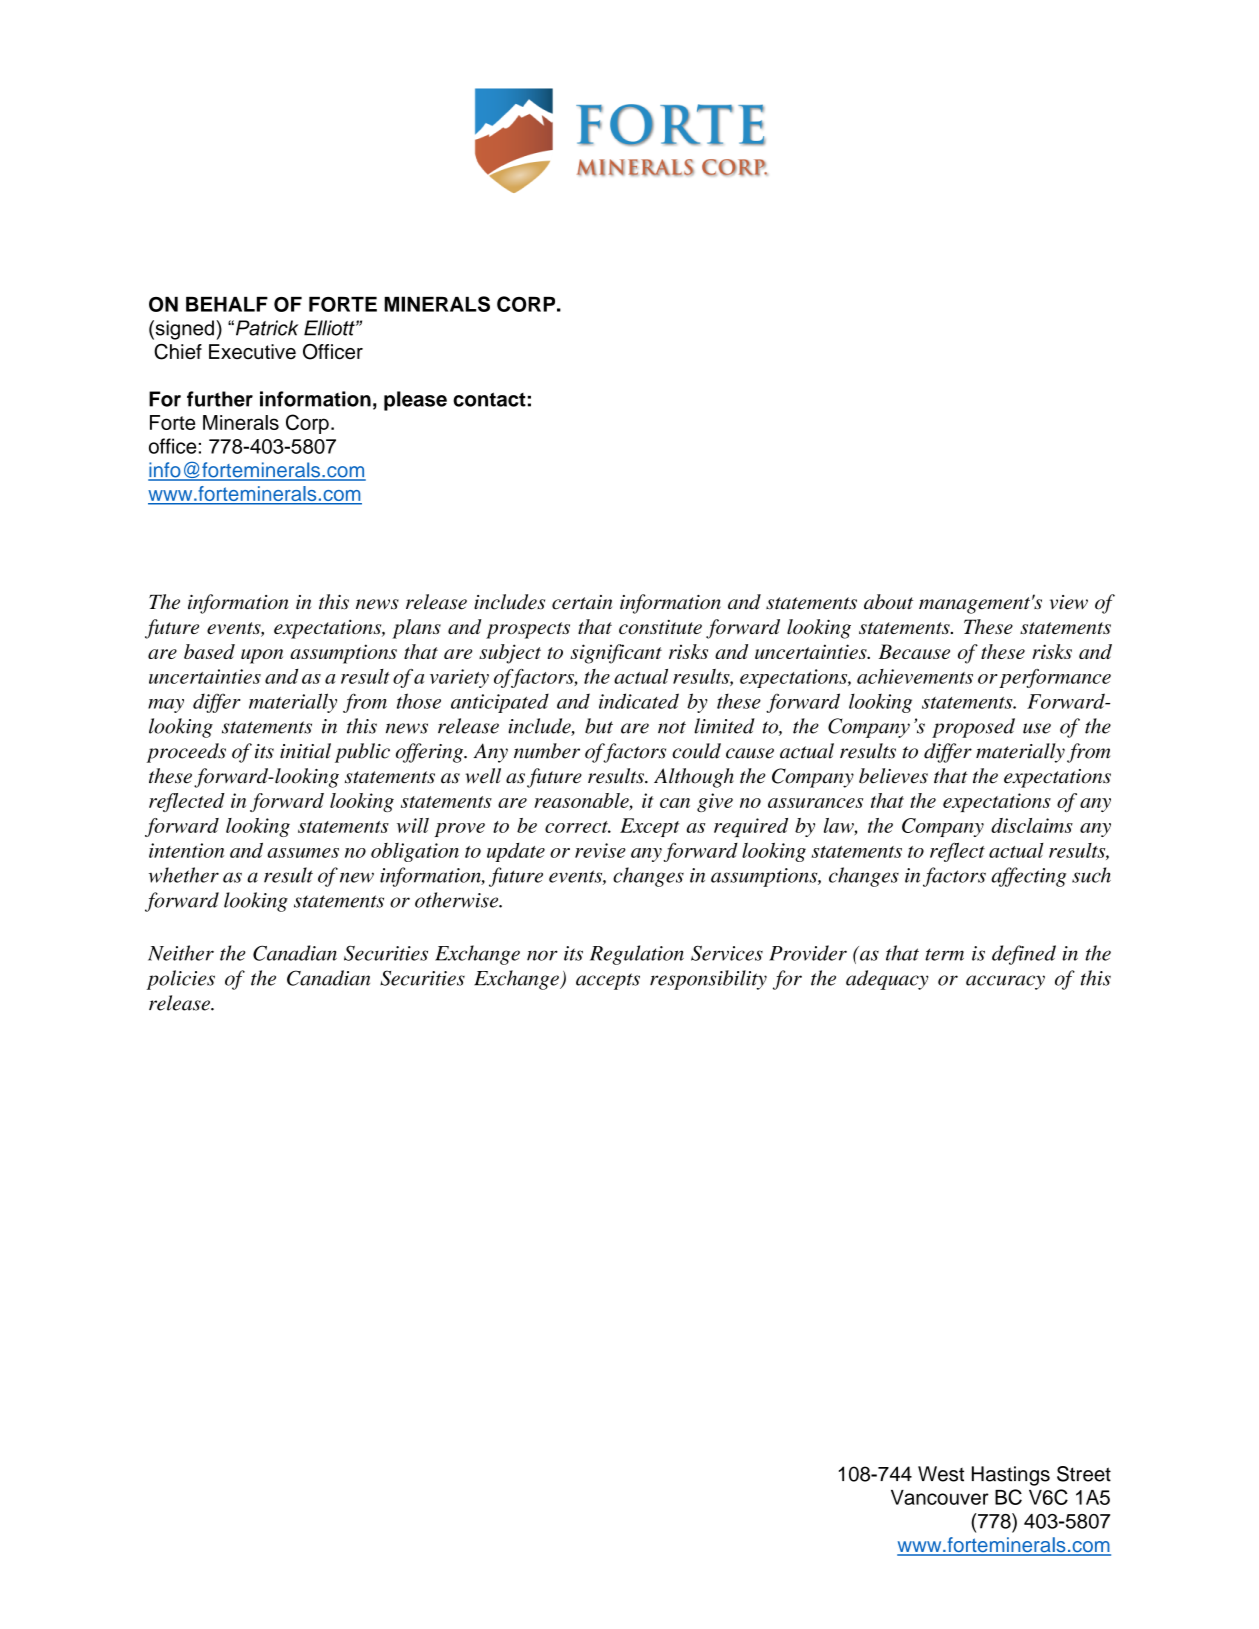 Image resolution: width=1259 pixels, height=1629 pixels. Describe the element at coordinates (600, 850) in the screenshot. I see `revise` at that location.
